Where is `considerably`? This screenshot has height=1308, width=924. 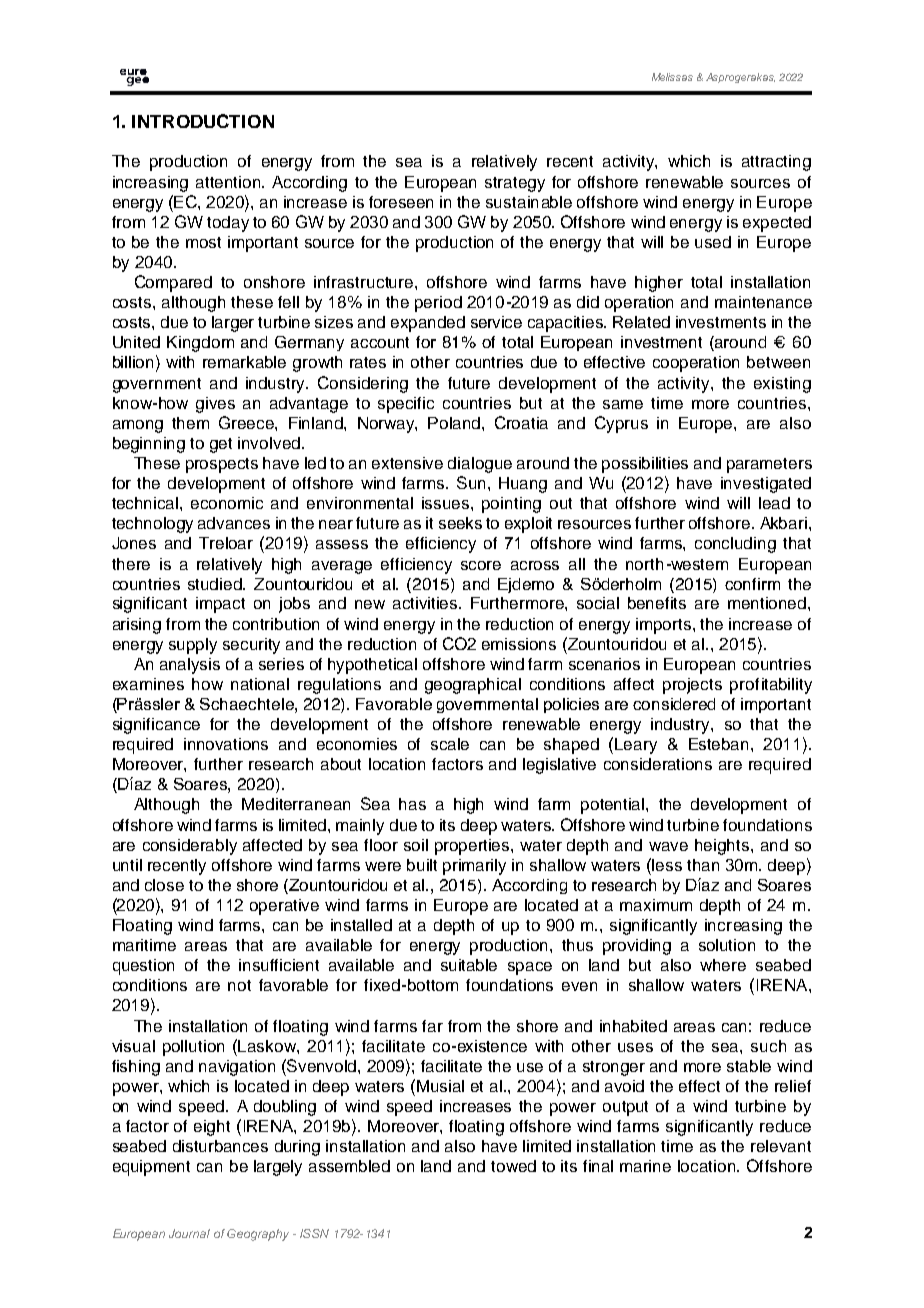
considerably is located at coordinates (190, 847).
